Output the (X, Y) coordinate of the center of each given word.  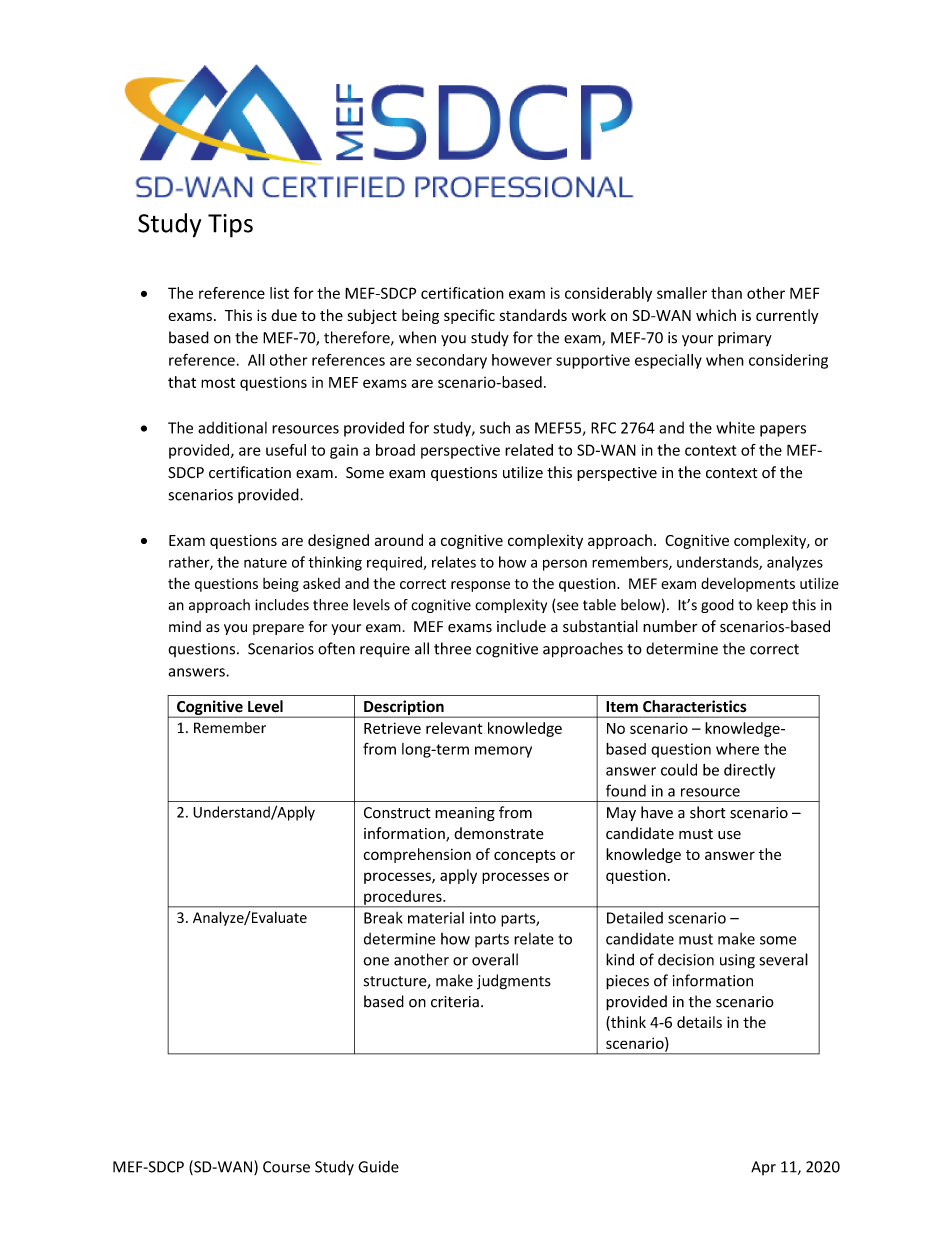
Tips (230, 226)
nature (265, 563)
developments (748, 584)
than (726, 293)
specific (469, 316)
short (708, 812)
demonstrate (499, 833)
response (480, 586)
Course (286, 1167)
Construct (397, 813)
